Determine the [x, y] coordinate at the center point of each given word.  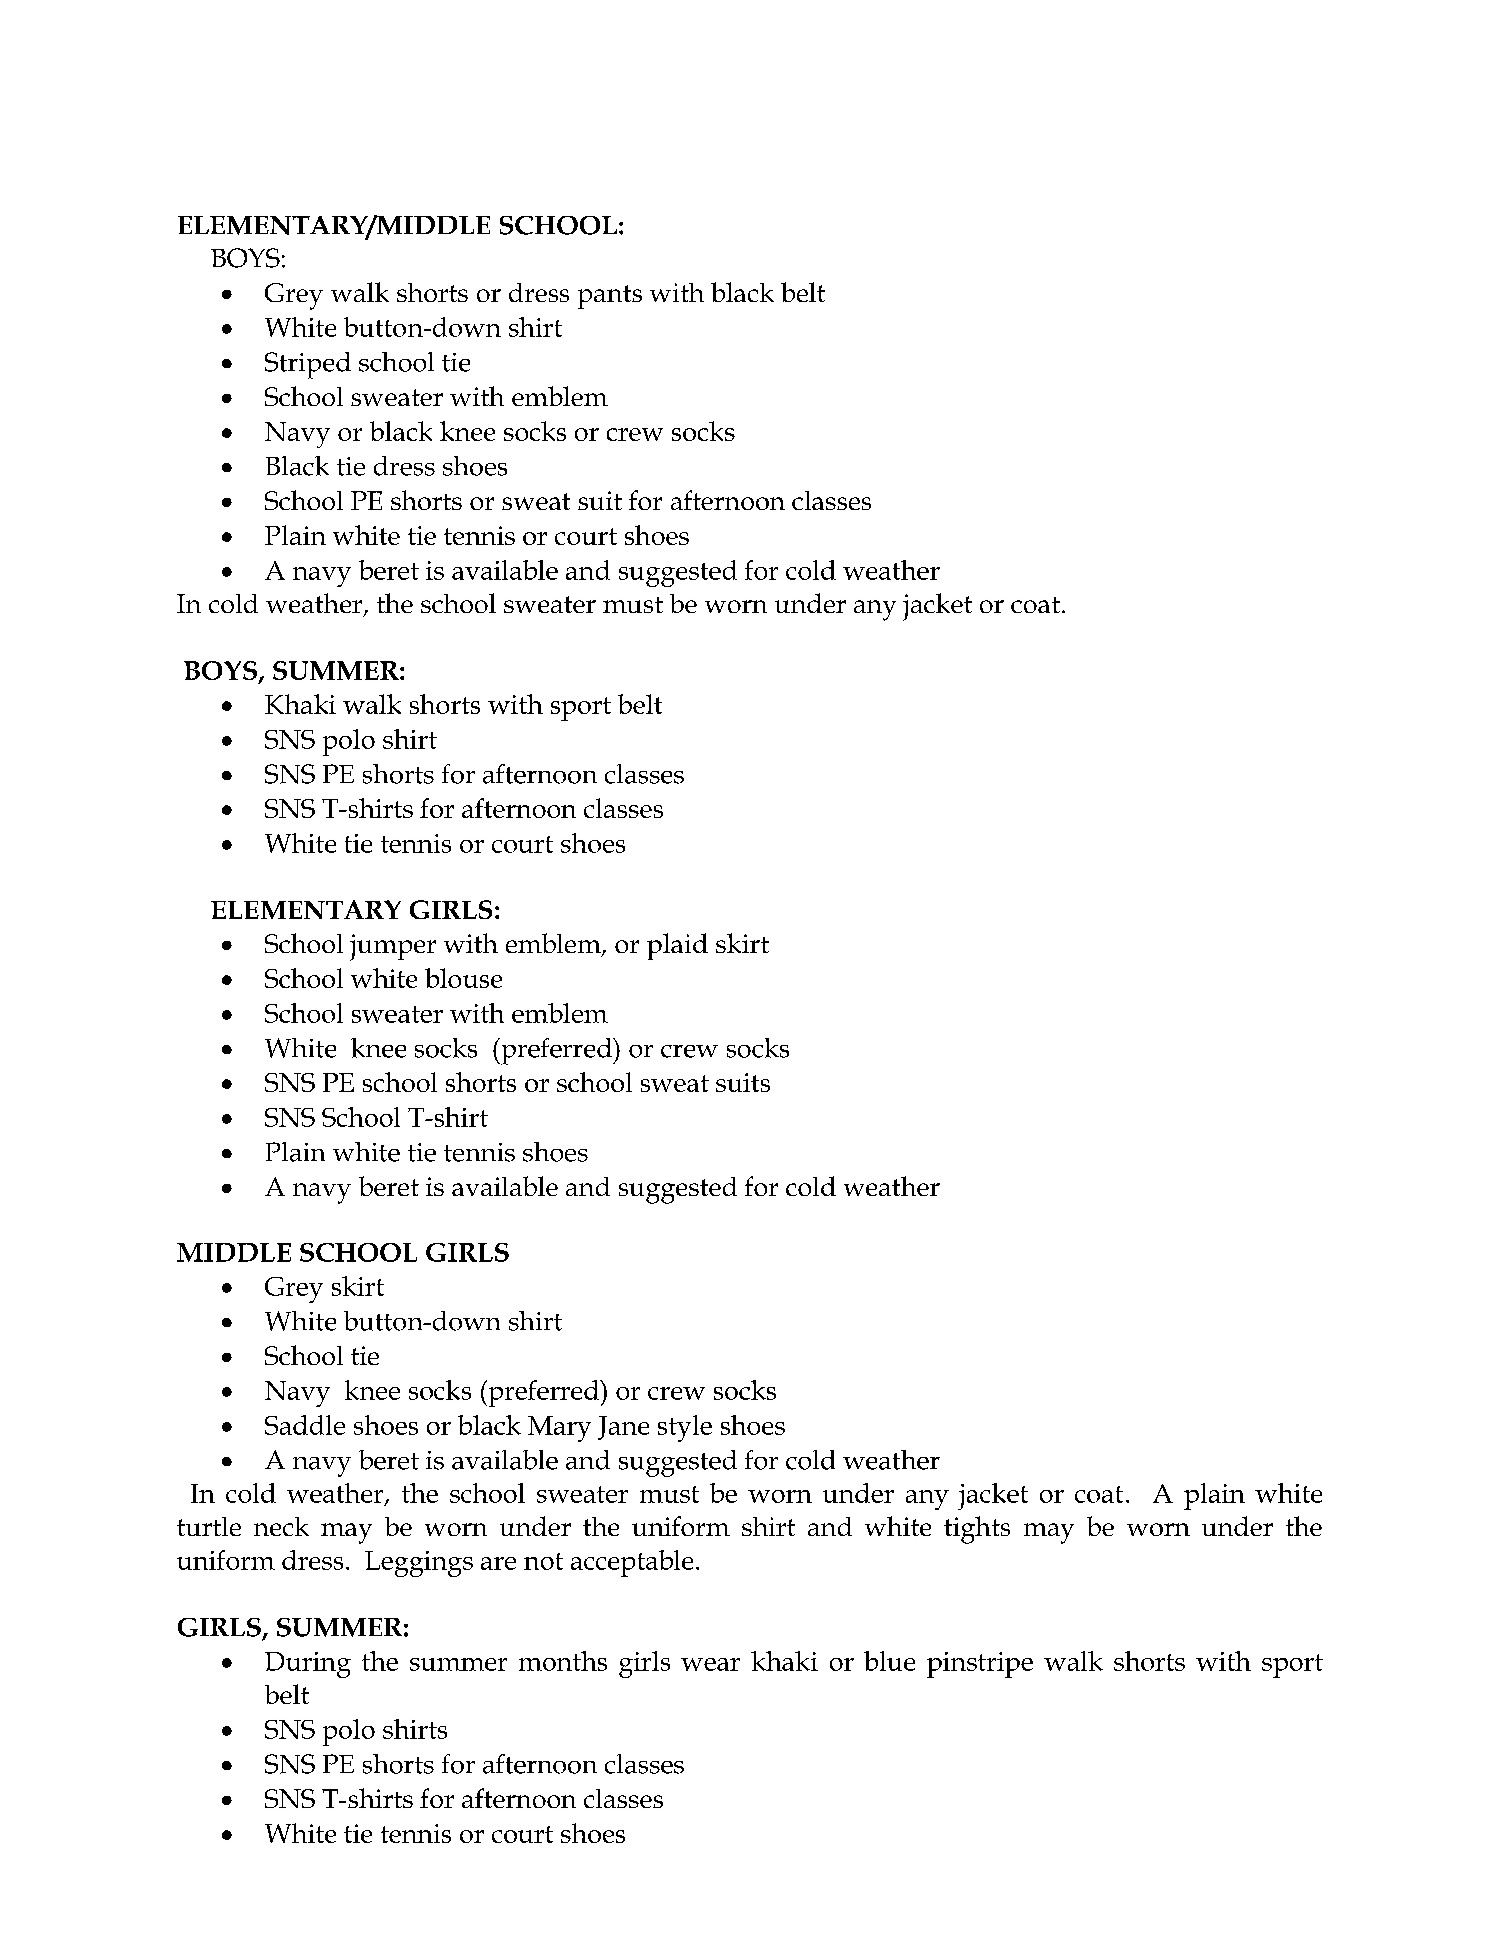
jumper [393, 947]
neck [281, 1526]
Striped [308, 365]
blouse [463, 978]
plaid [677, 946]
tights [977, 1530]
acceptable [632, 1563]
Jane [623, 1428]
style [685, 1428]
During [308, 1665]
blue [889, 1661]
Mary [559, 1429]
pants [610, 297]
